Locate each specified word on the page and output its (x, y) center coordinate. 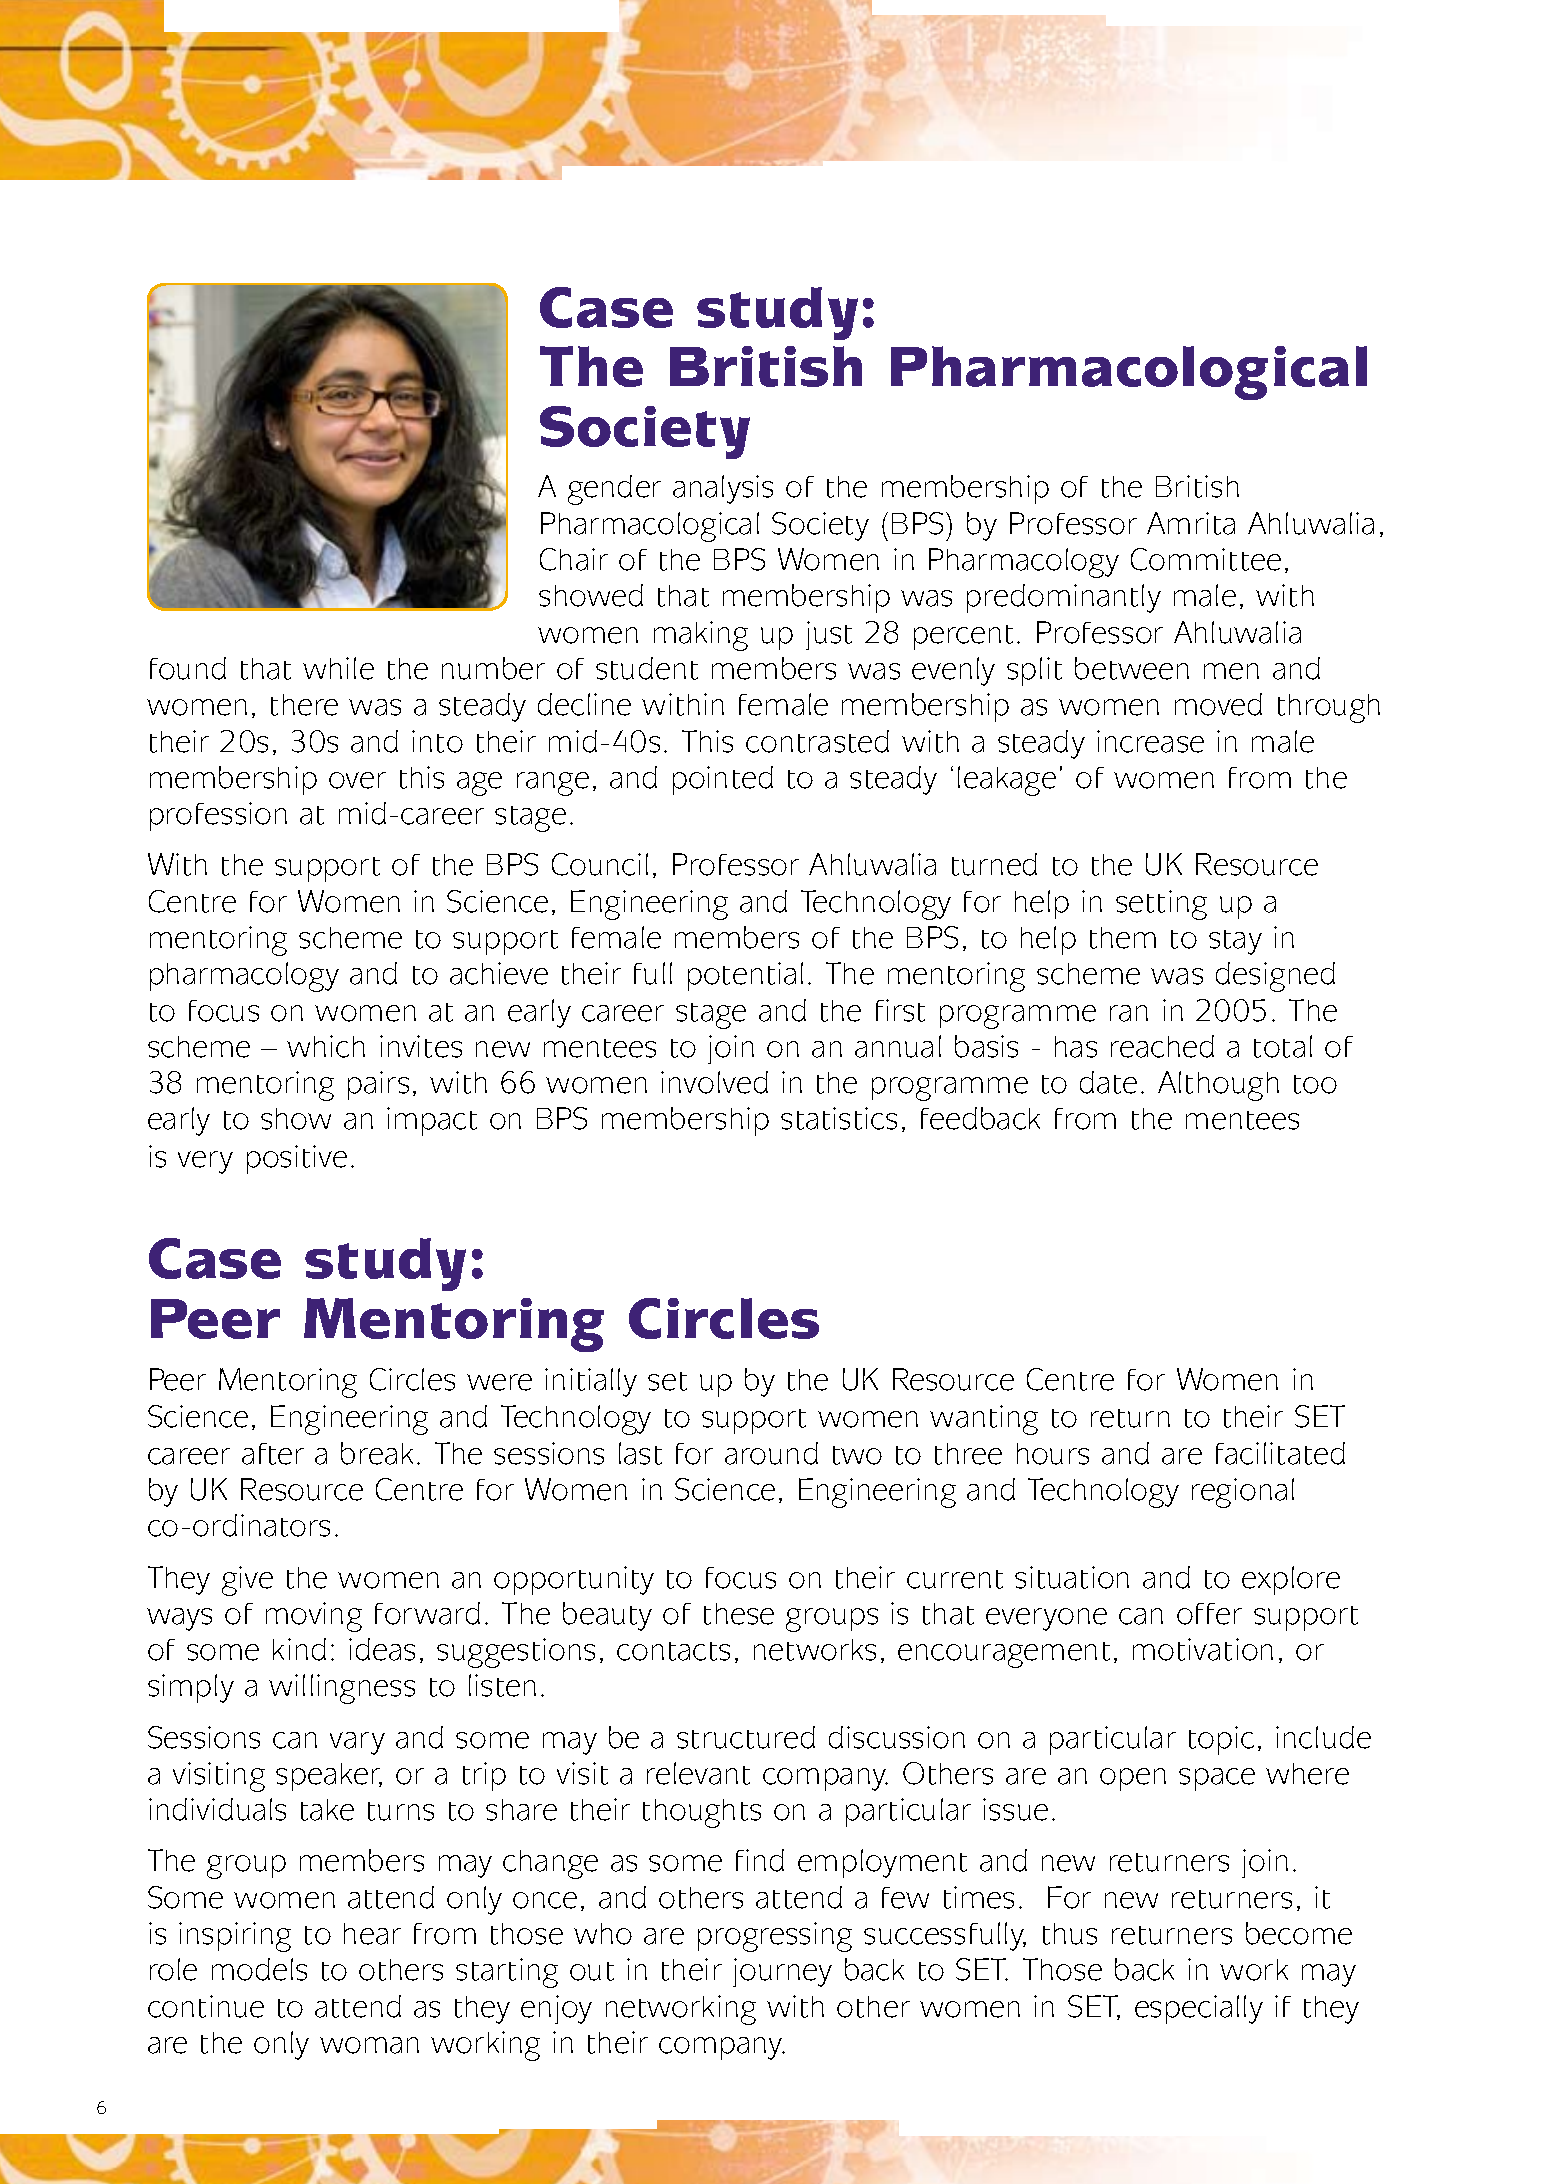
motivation (1203, 1649)
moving (314, 1617)
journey (782, 1972)
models (259, 1969)
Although (1218, 1086)
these (739, 1614)
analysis (723, 489)
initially (591, 1382)
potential (745, 976)
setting (1161, 905)
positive (297, 1159)
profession (218, 816)
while (338, 668)
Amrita (1191, 523)
